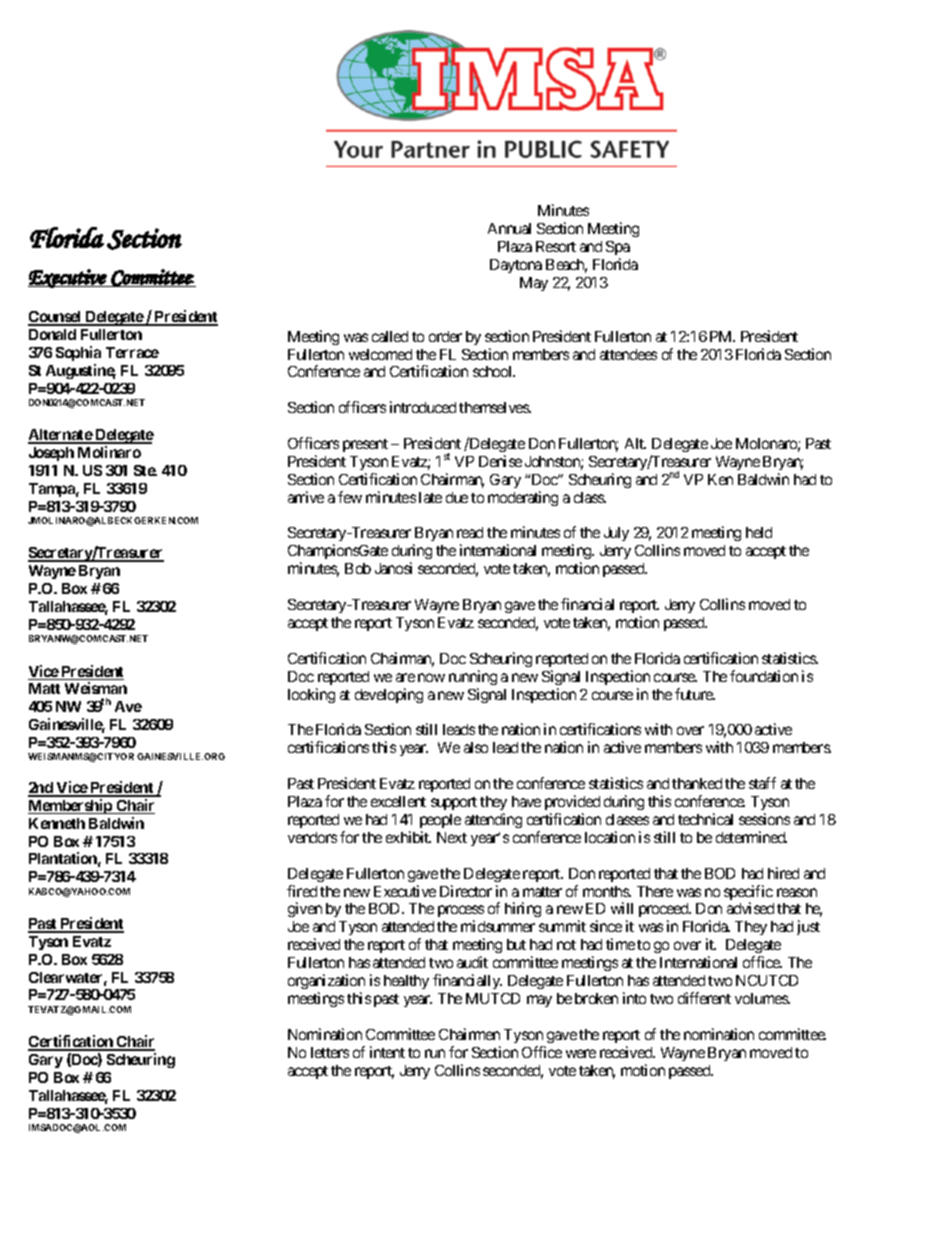 Image resolution: width=952 pixels, height=1233 pixels. I want to click on excellent, so click(398, 801).
